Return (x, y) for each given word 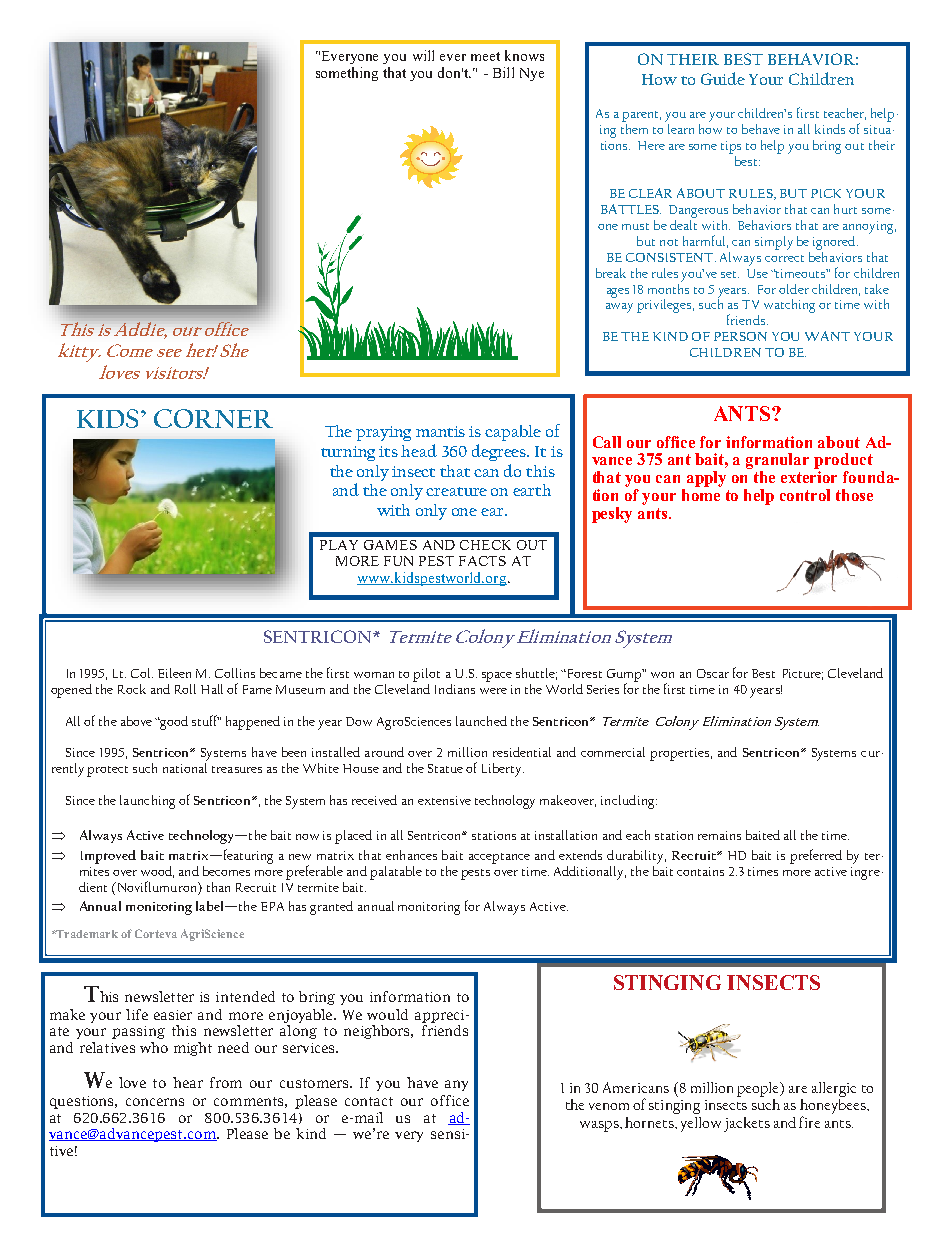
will (423, 55)
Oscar (713, 673)
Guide (723, 78)
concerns (155, 1102)
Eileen (174, 673)
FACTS (482, 561)
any (456, 1085)
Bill (503, 72)
